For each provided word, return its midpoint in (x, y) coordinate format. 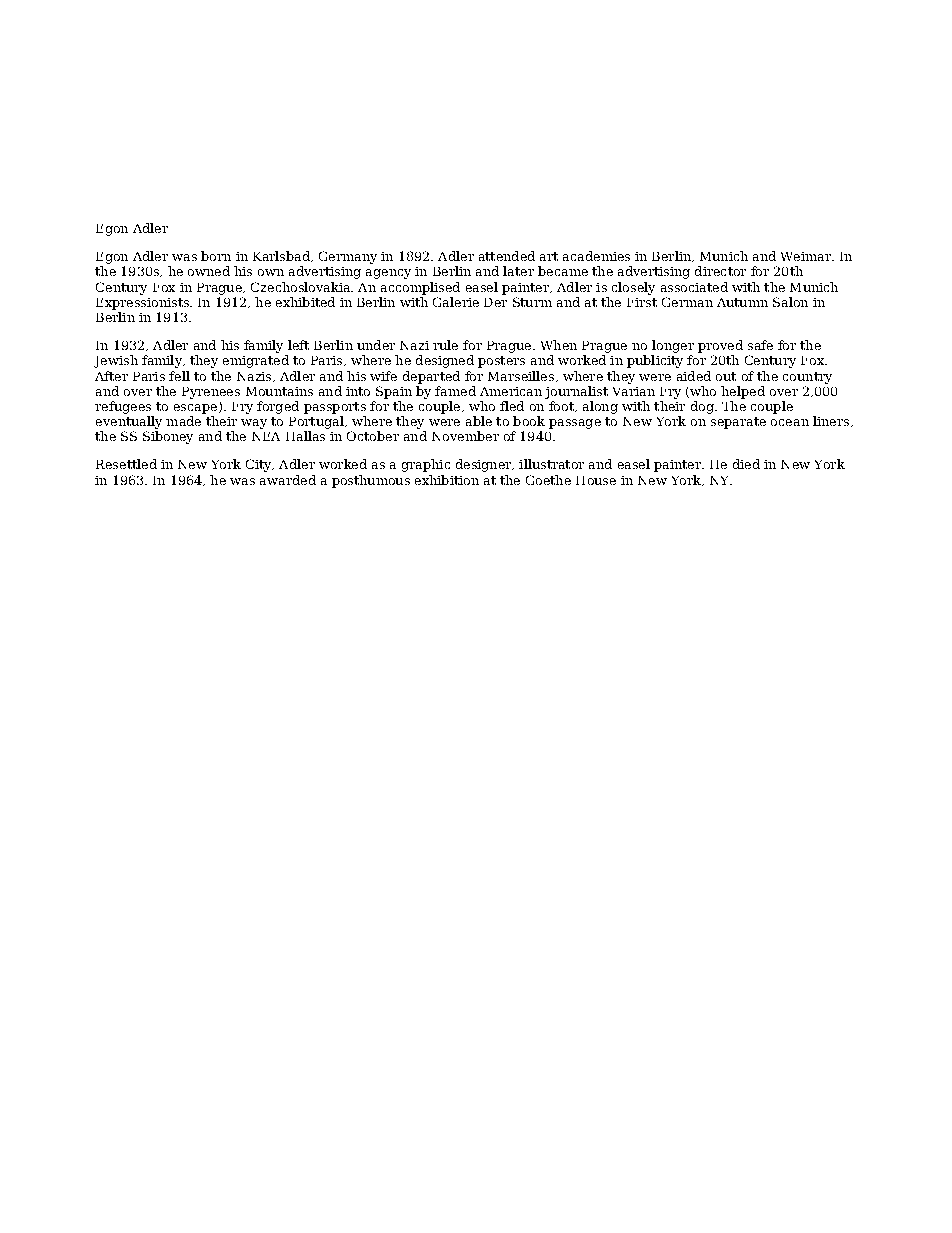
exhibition (447, 480)
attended (507, 256)
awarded (288, 480)
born (216, 256)
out (726, 376)
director (720, 271)
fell (179, 376)
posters (501, 362)
